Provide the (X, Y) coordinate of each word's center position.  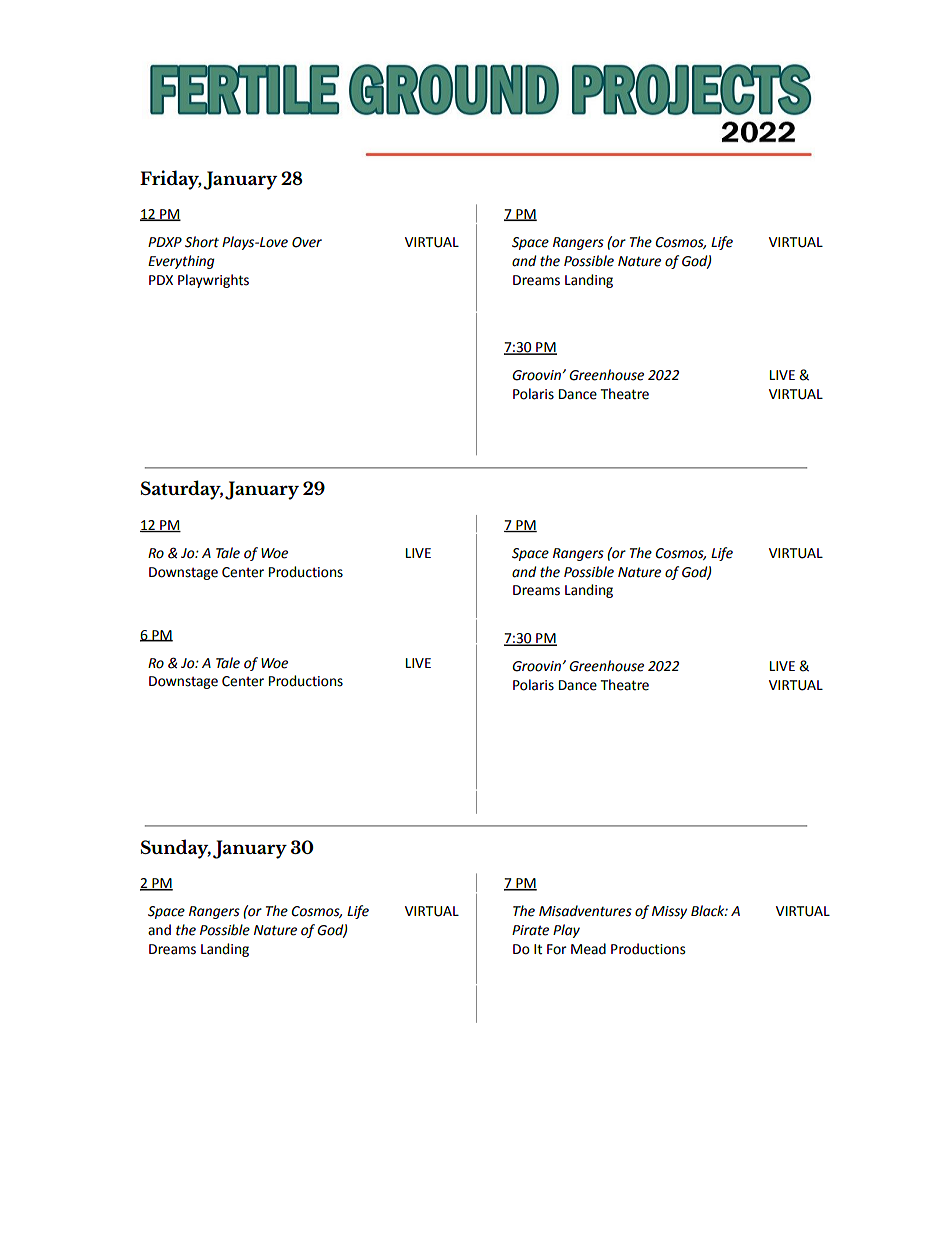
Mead (588, 949)
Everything (181, 262)
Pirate (530, 930)
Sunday (176, 849)
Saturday (182, 490)
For (557, 949)
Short (202, 242)
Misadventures (585, 911)
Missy (669, 912)
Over (307, 242)
